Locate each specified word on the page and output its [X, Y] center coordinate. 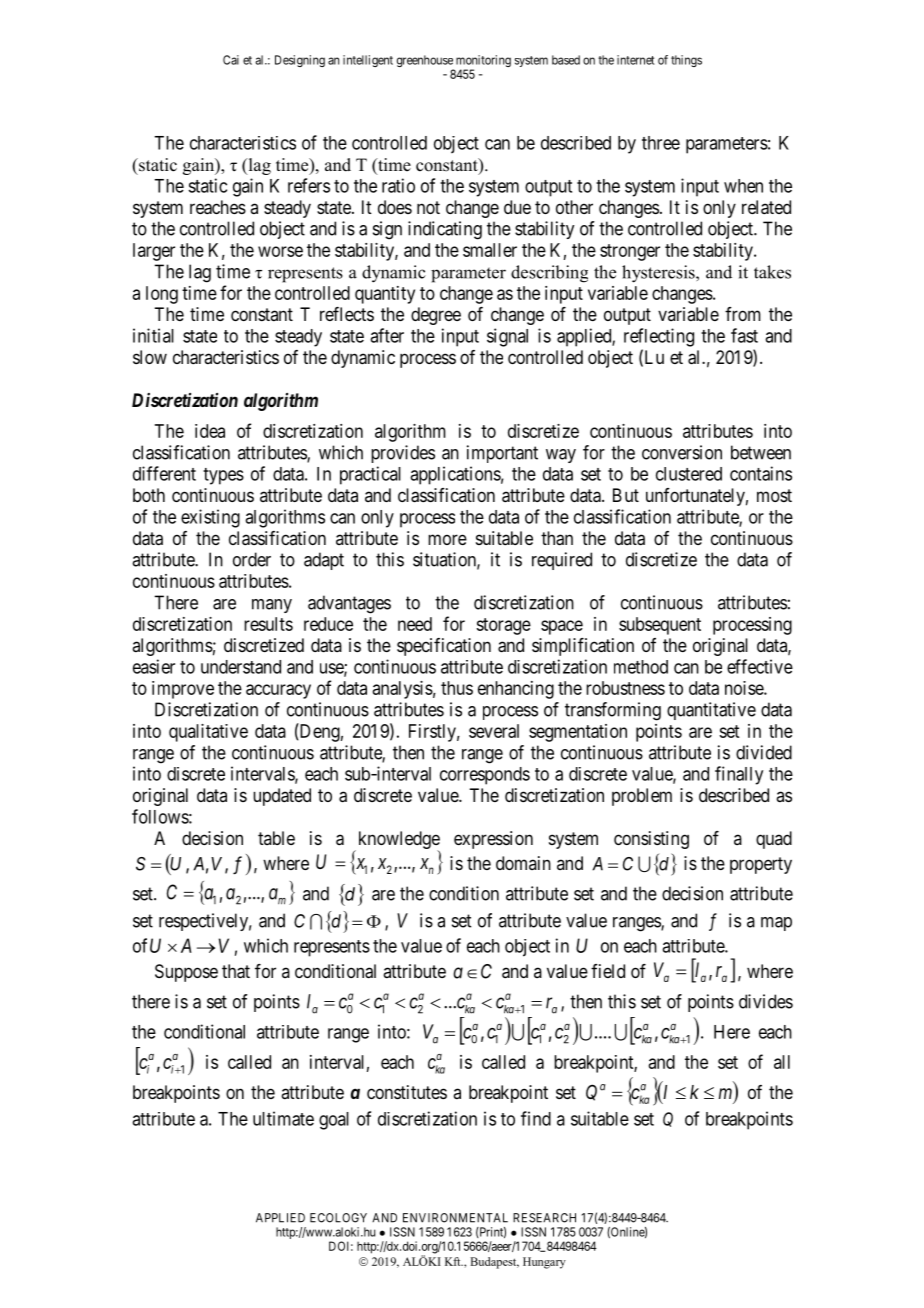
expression [493, 840]
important [502, 454]
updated [282, 797]
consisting [651, 840]
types [223, 476]
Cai [231, 60]
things [686, 61]
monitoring [483, 62]
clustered [689, 474]
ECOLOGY [338, 1218]
